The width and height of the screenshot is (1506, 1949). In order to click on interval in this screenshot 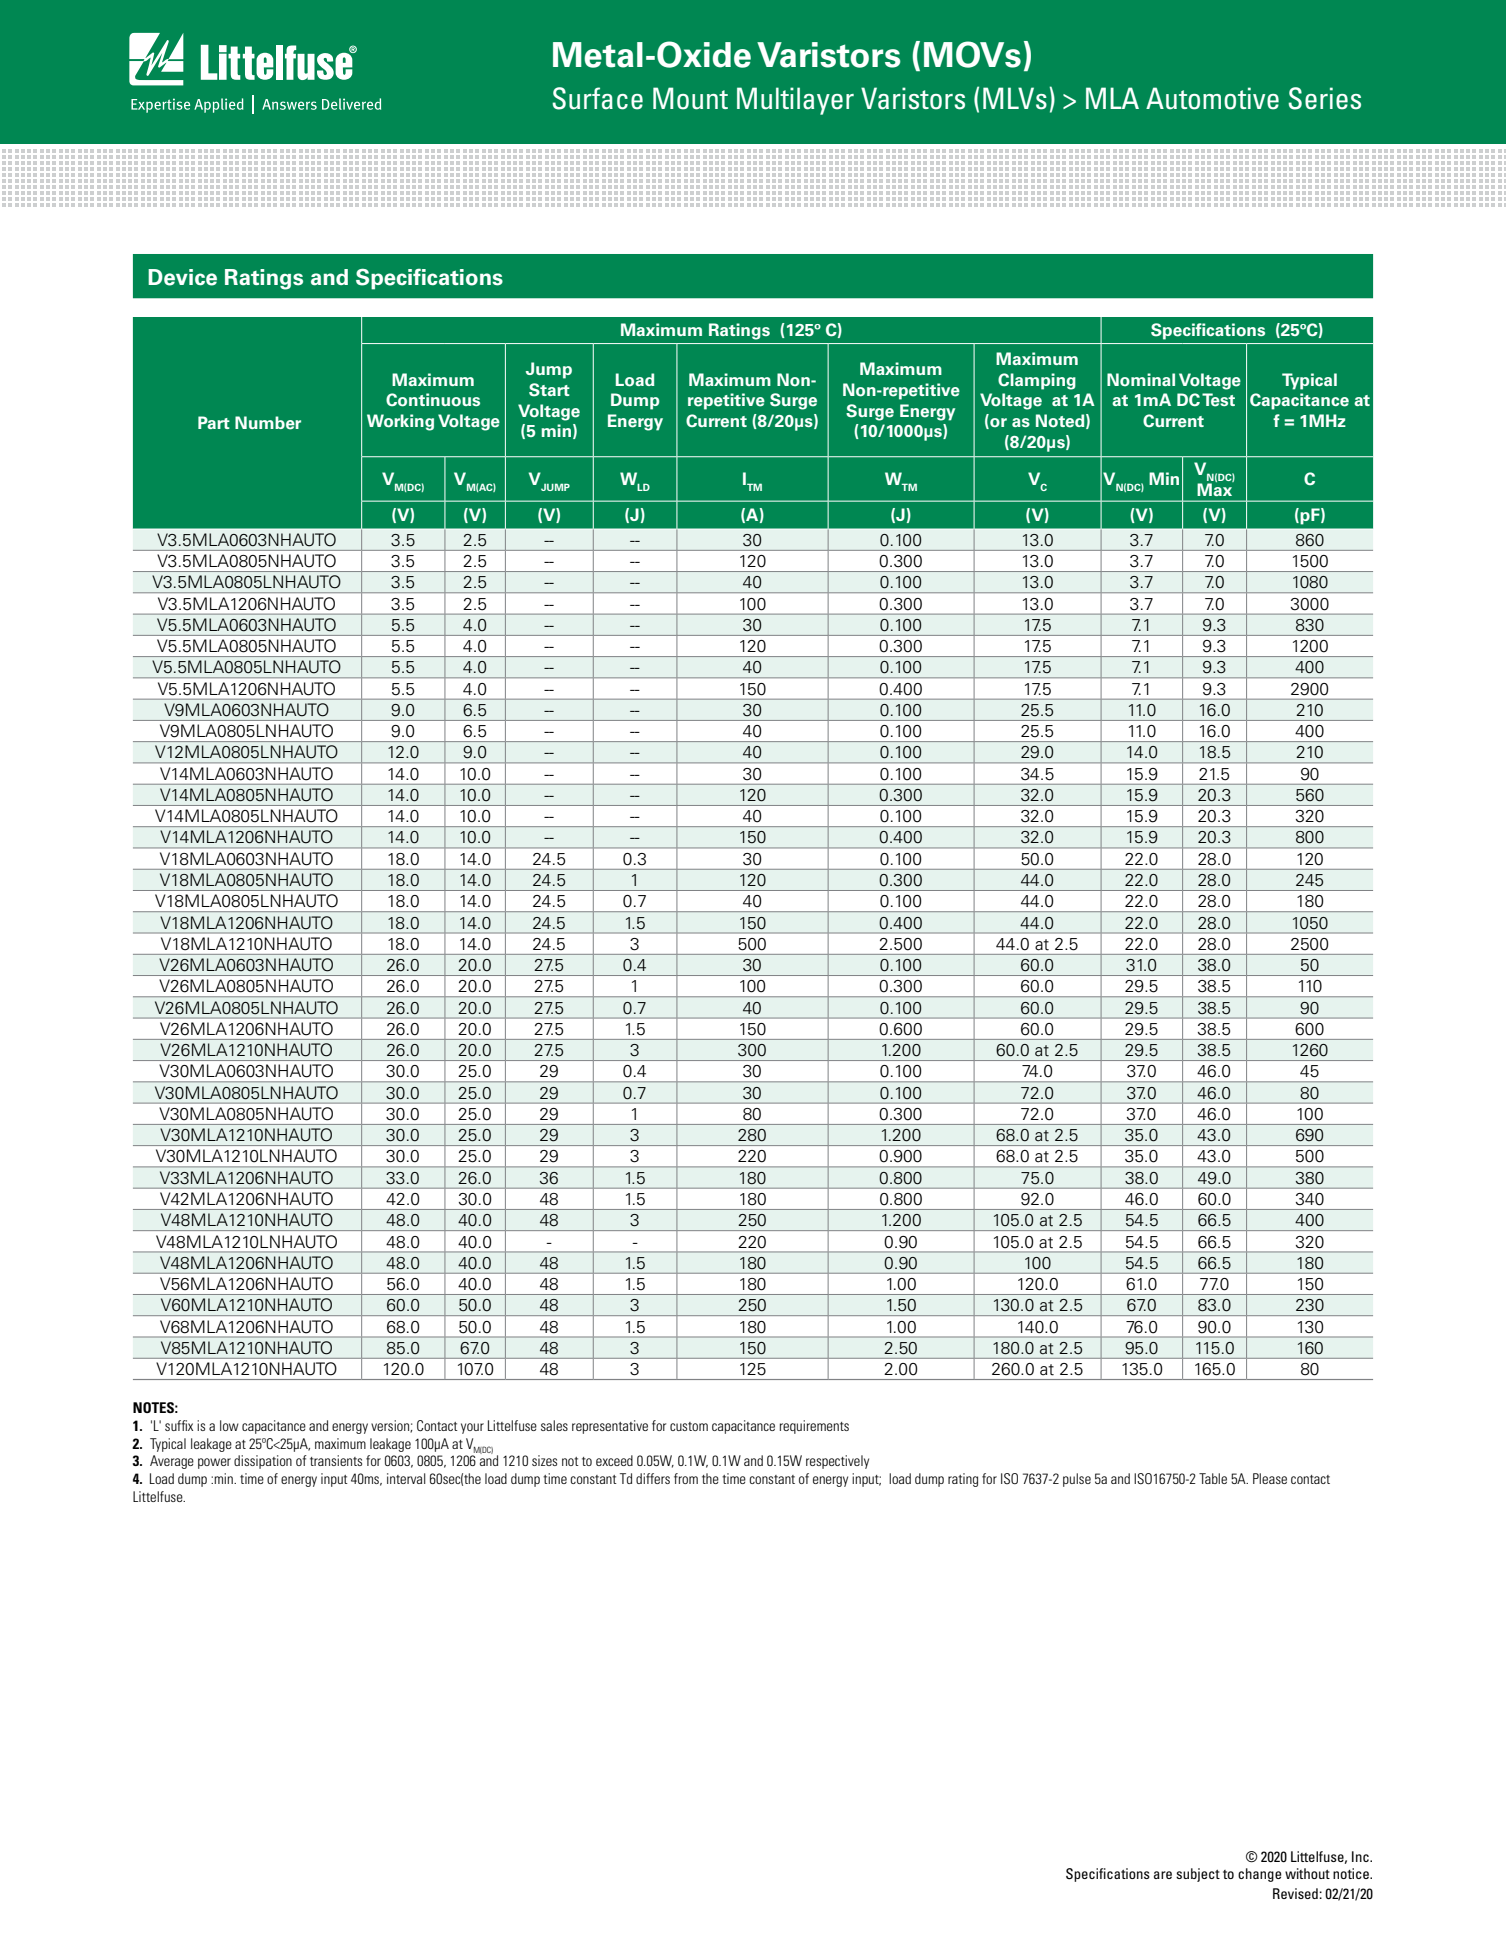, I will do `click(406, 1478)`.
